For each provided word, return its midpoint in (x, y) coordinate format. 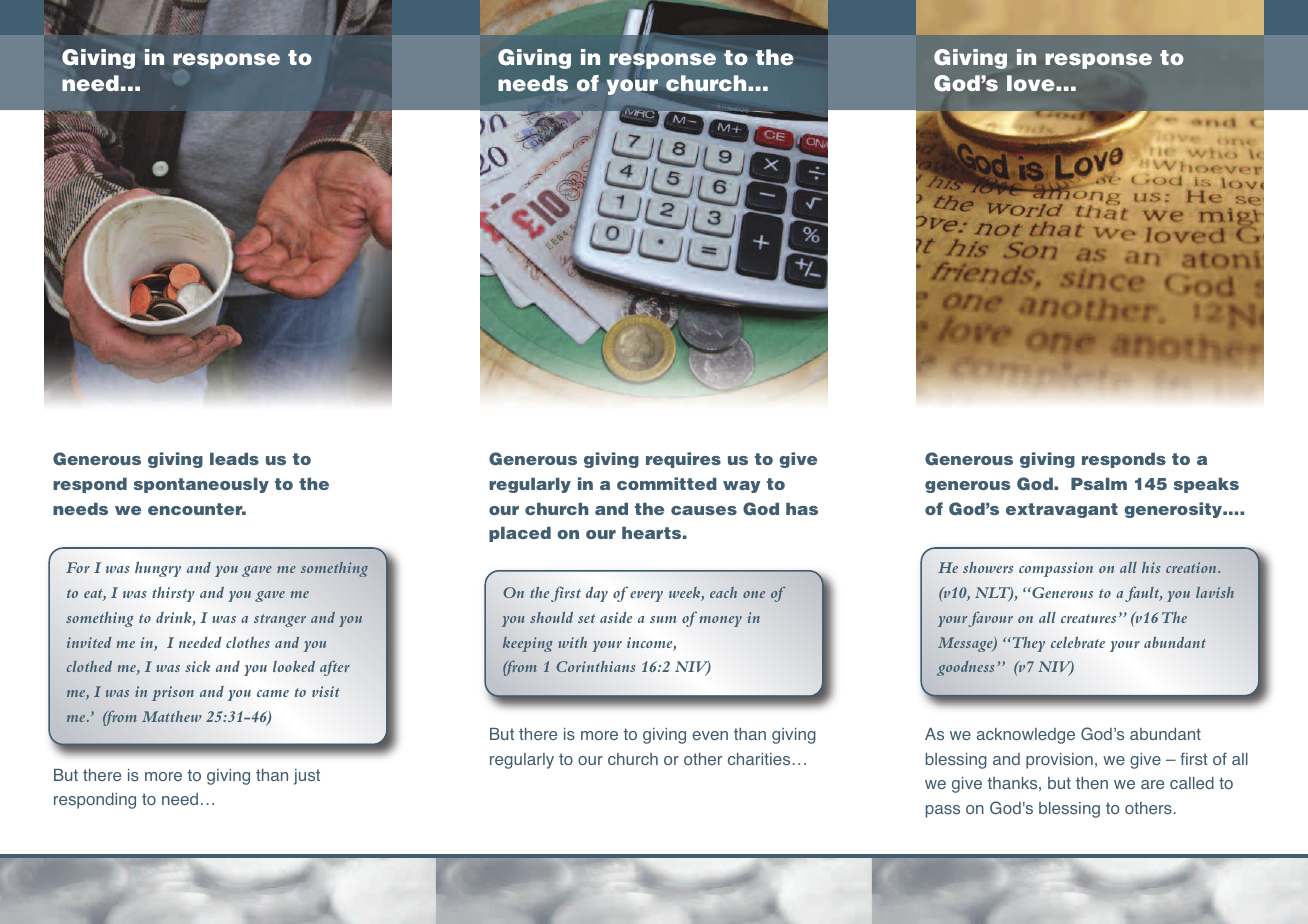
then (1092, 783)
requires (683, 460)
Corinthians (595, 666)
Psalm (1099, 484)
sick (197, 666)
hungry (158, 569)
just (307, 777)
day (597, 594)
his (1151, 567)
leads (234, 459)
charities (759, 759)
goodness (965, 668)
